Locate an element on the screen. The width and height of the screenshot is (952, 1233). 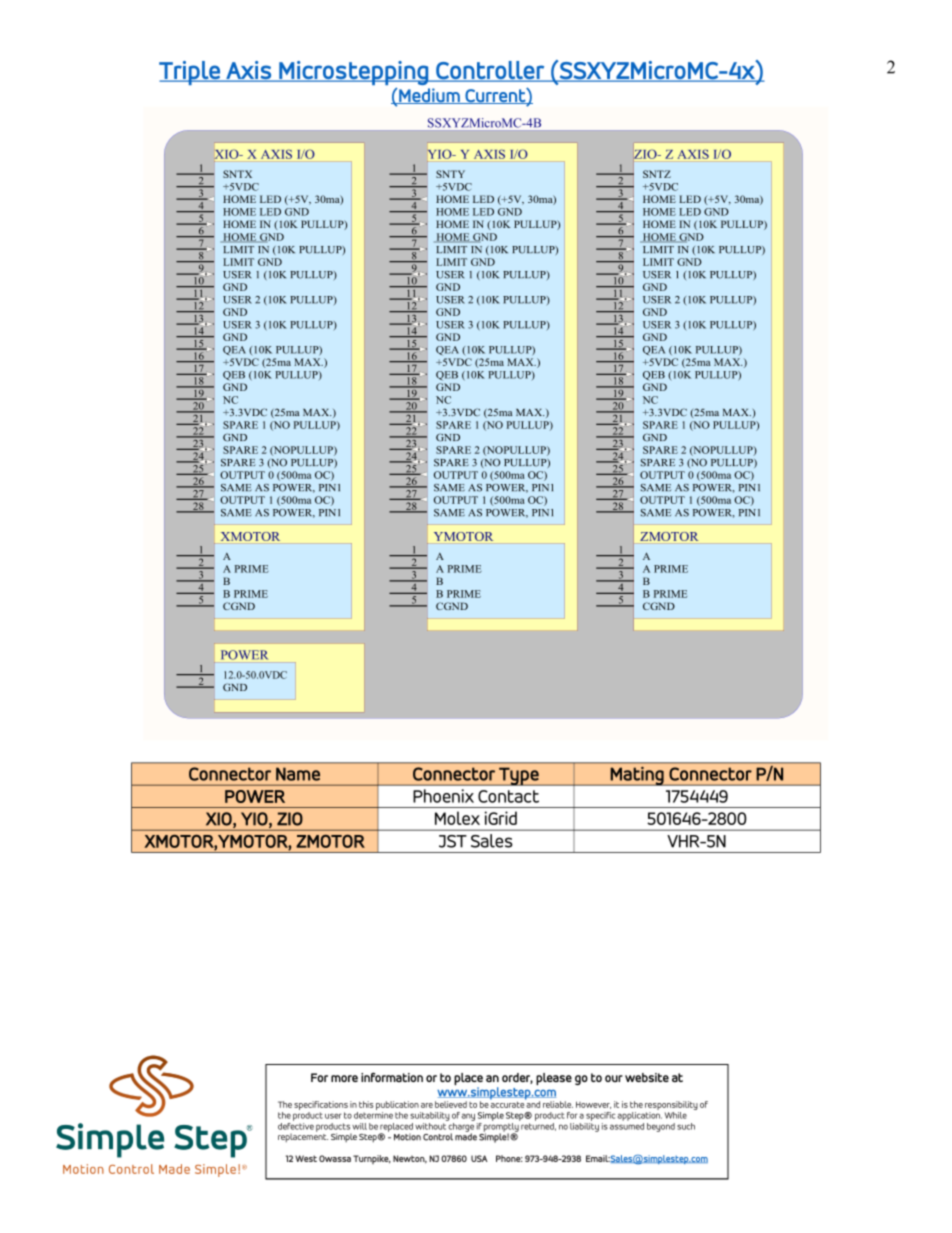
POWER is located at coordinates (255, 796).
